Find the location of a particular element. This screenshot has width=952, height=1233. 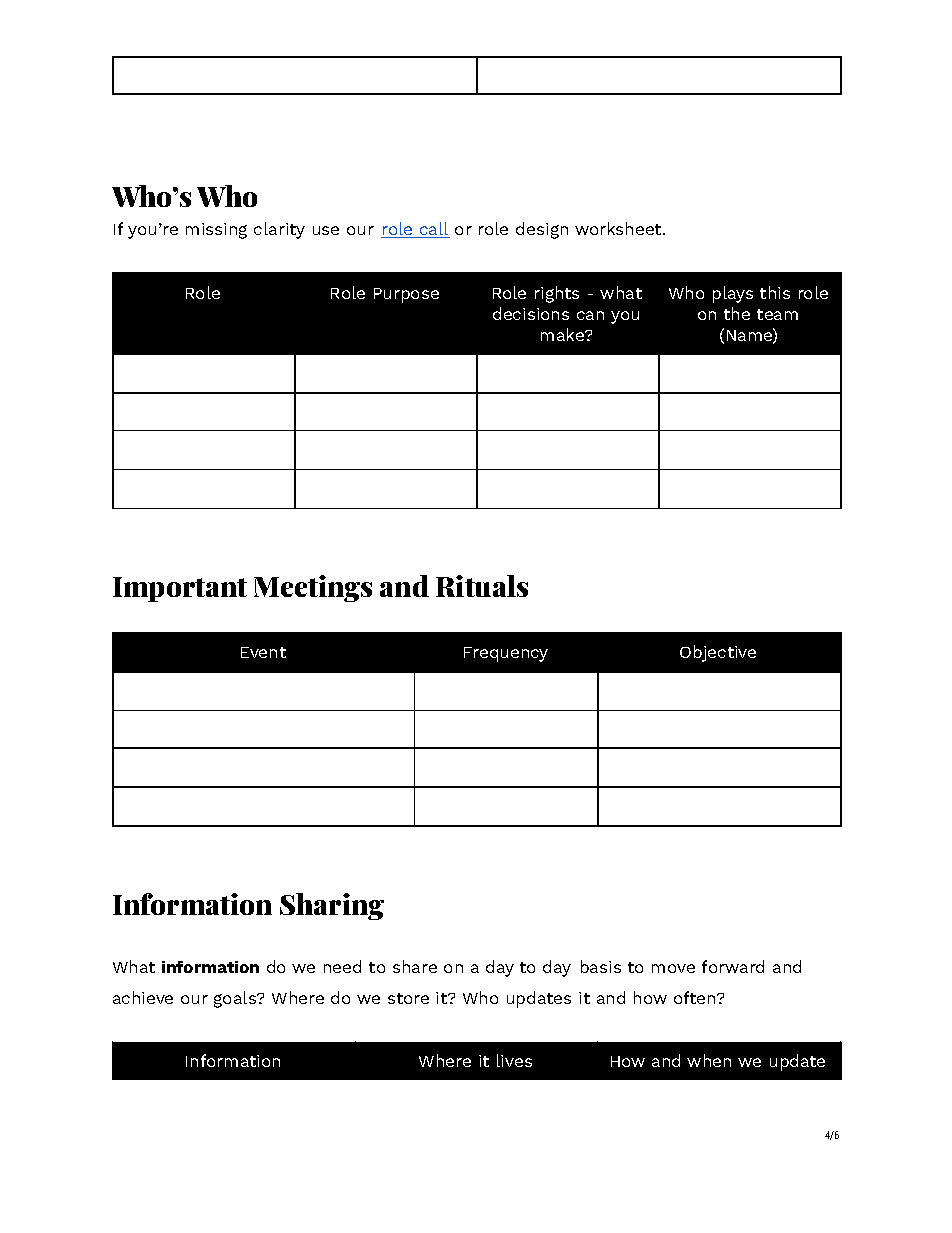

goals is located at coordinates (236, 999).
